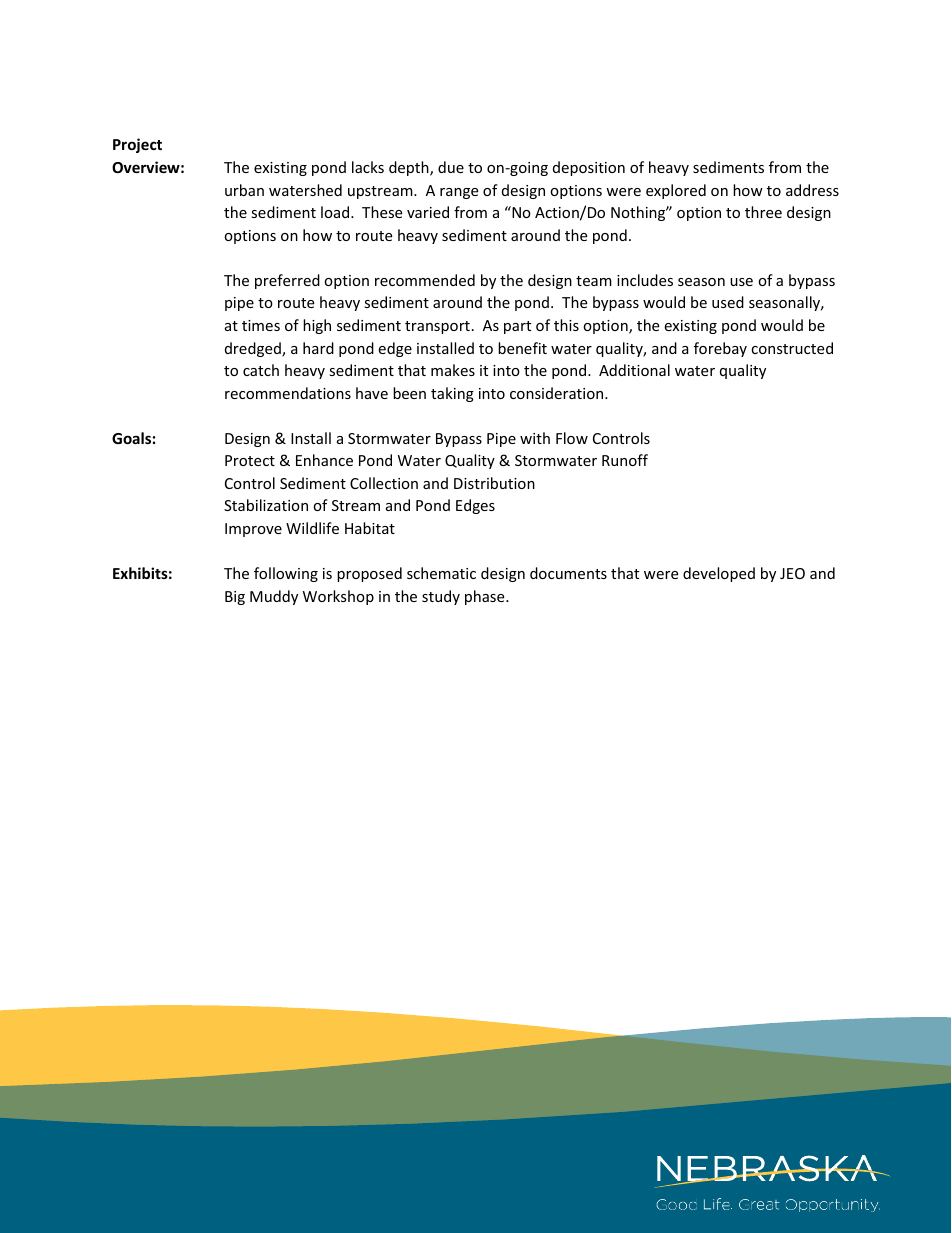 The width and height of the screenshot is (952, 1233). Describe the element at coordinates (235, 598) in the screenshot. I see `Big` at that location.
